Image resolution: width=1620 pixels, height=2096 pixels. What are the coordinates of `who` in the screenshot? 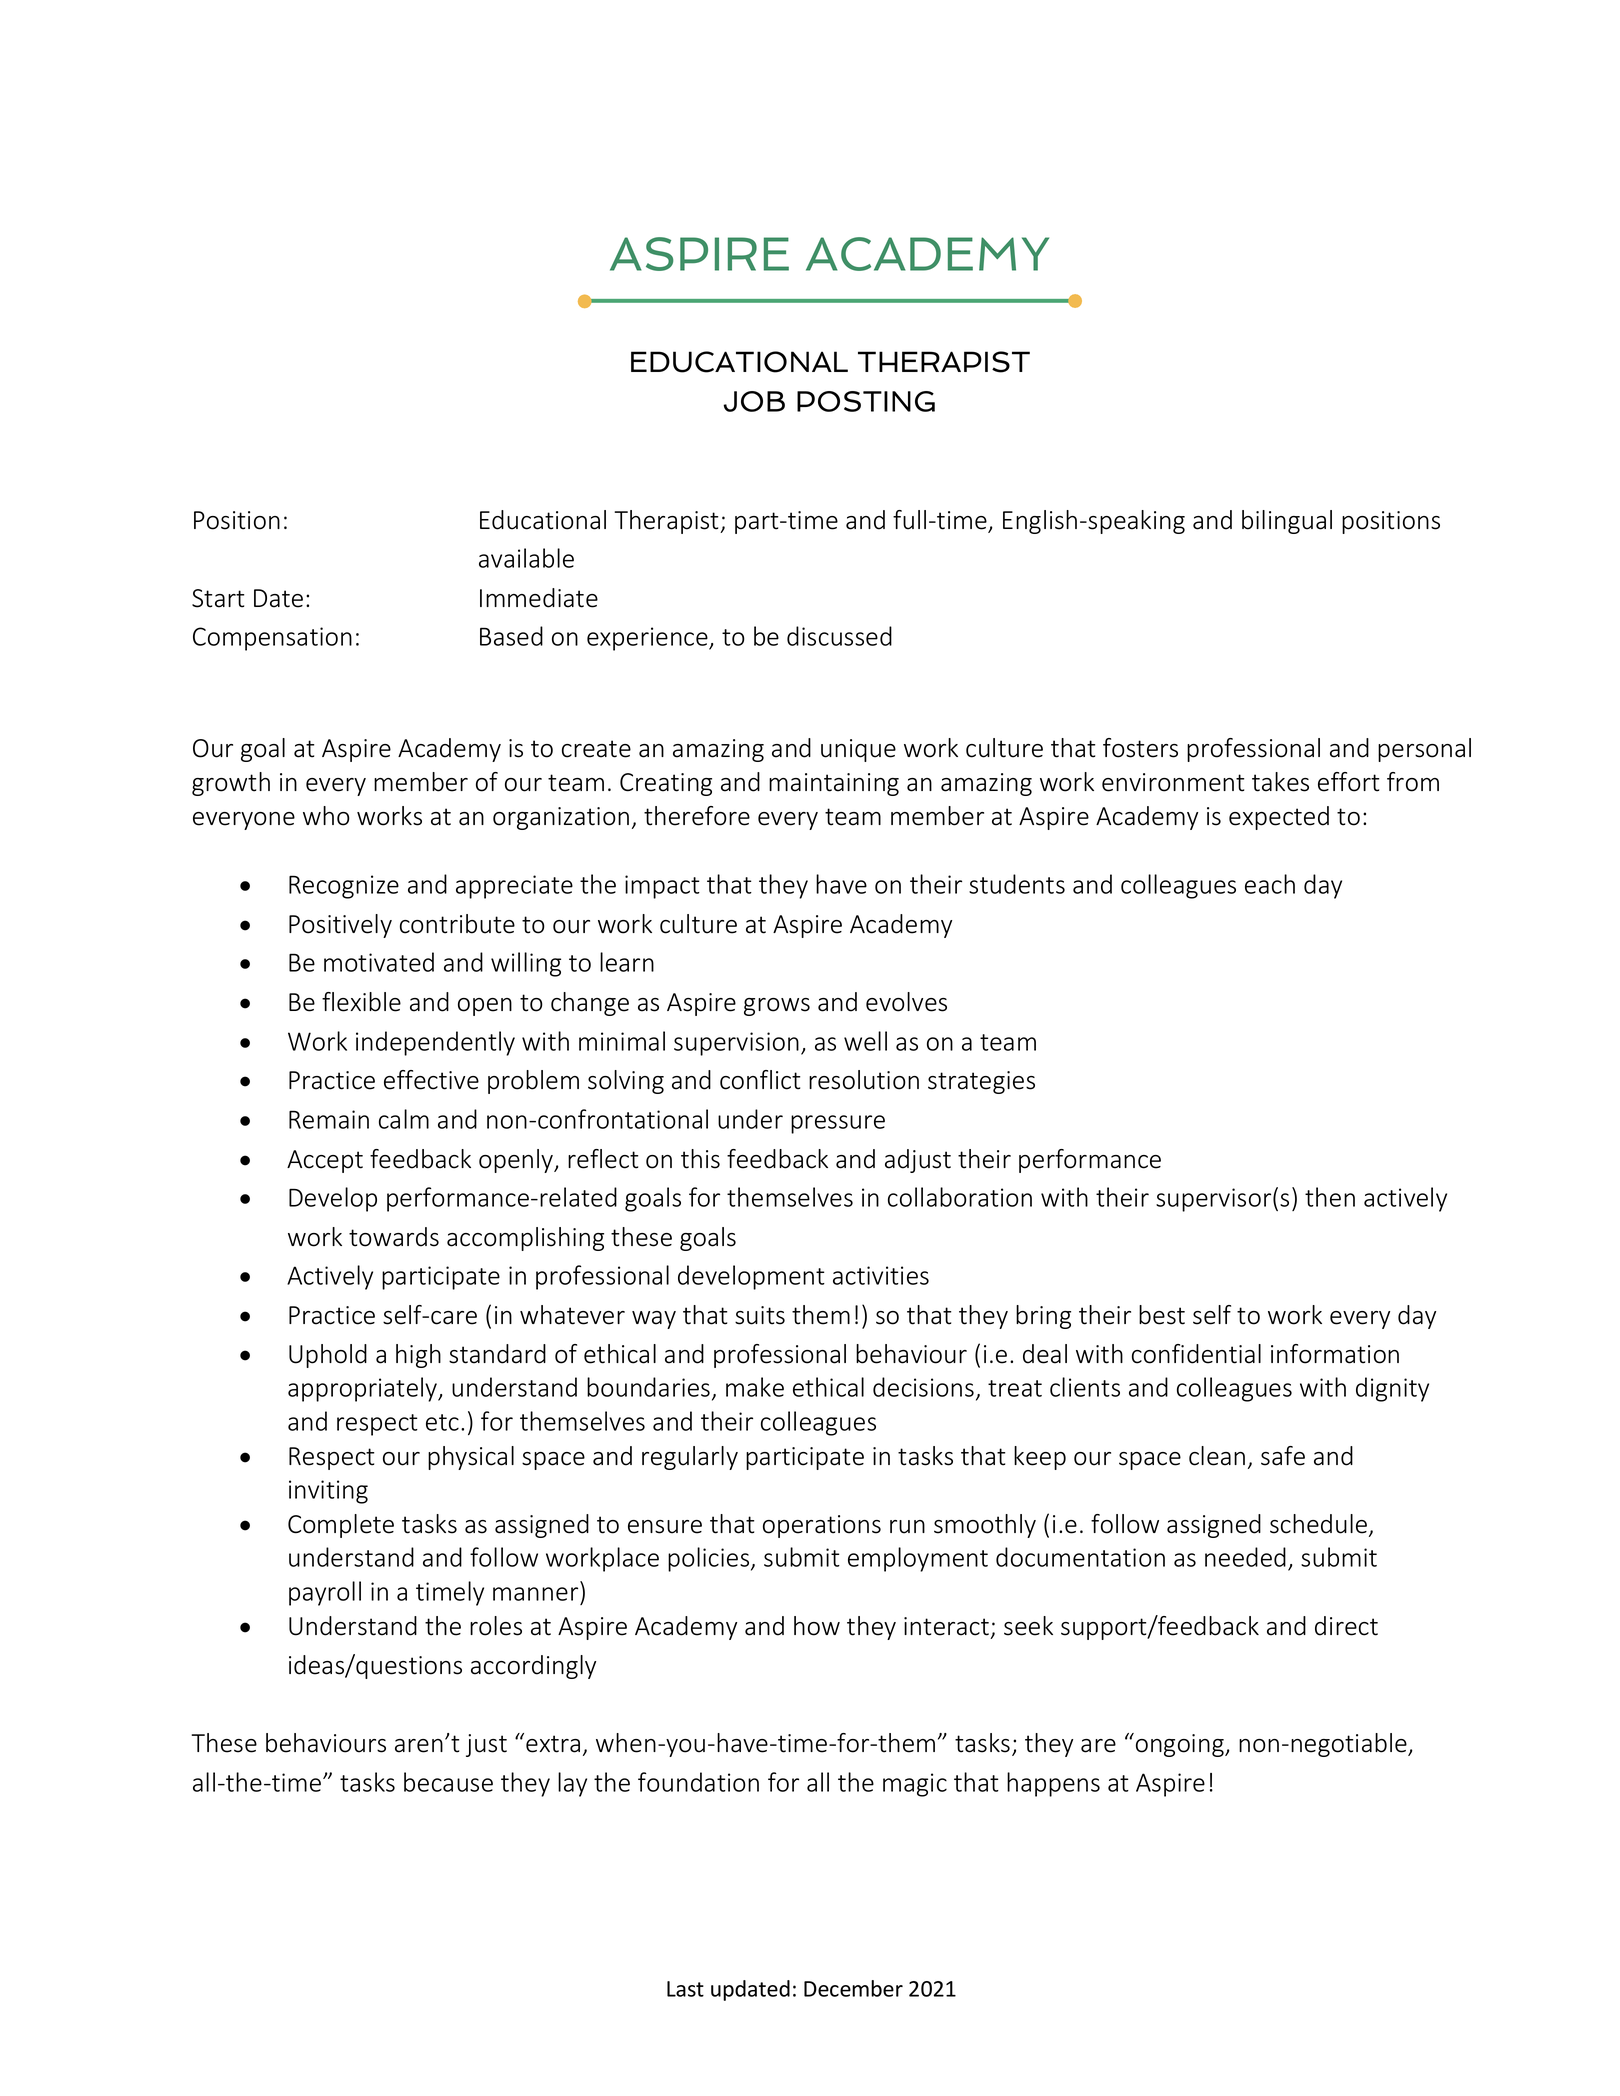 It's located at (326, 816).
